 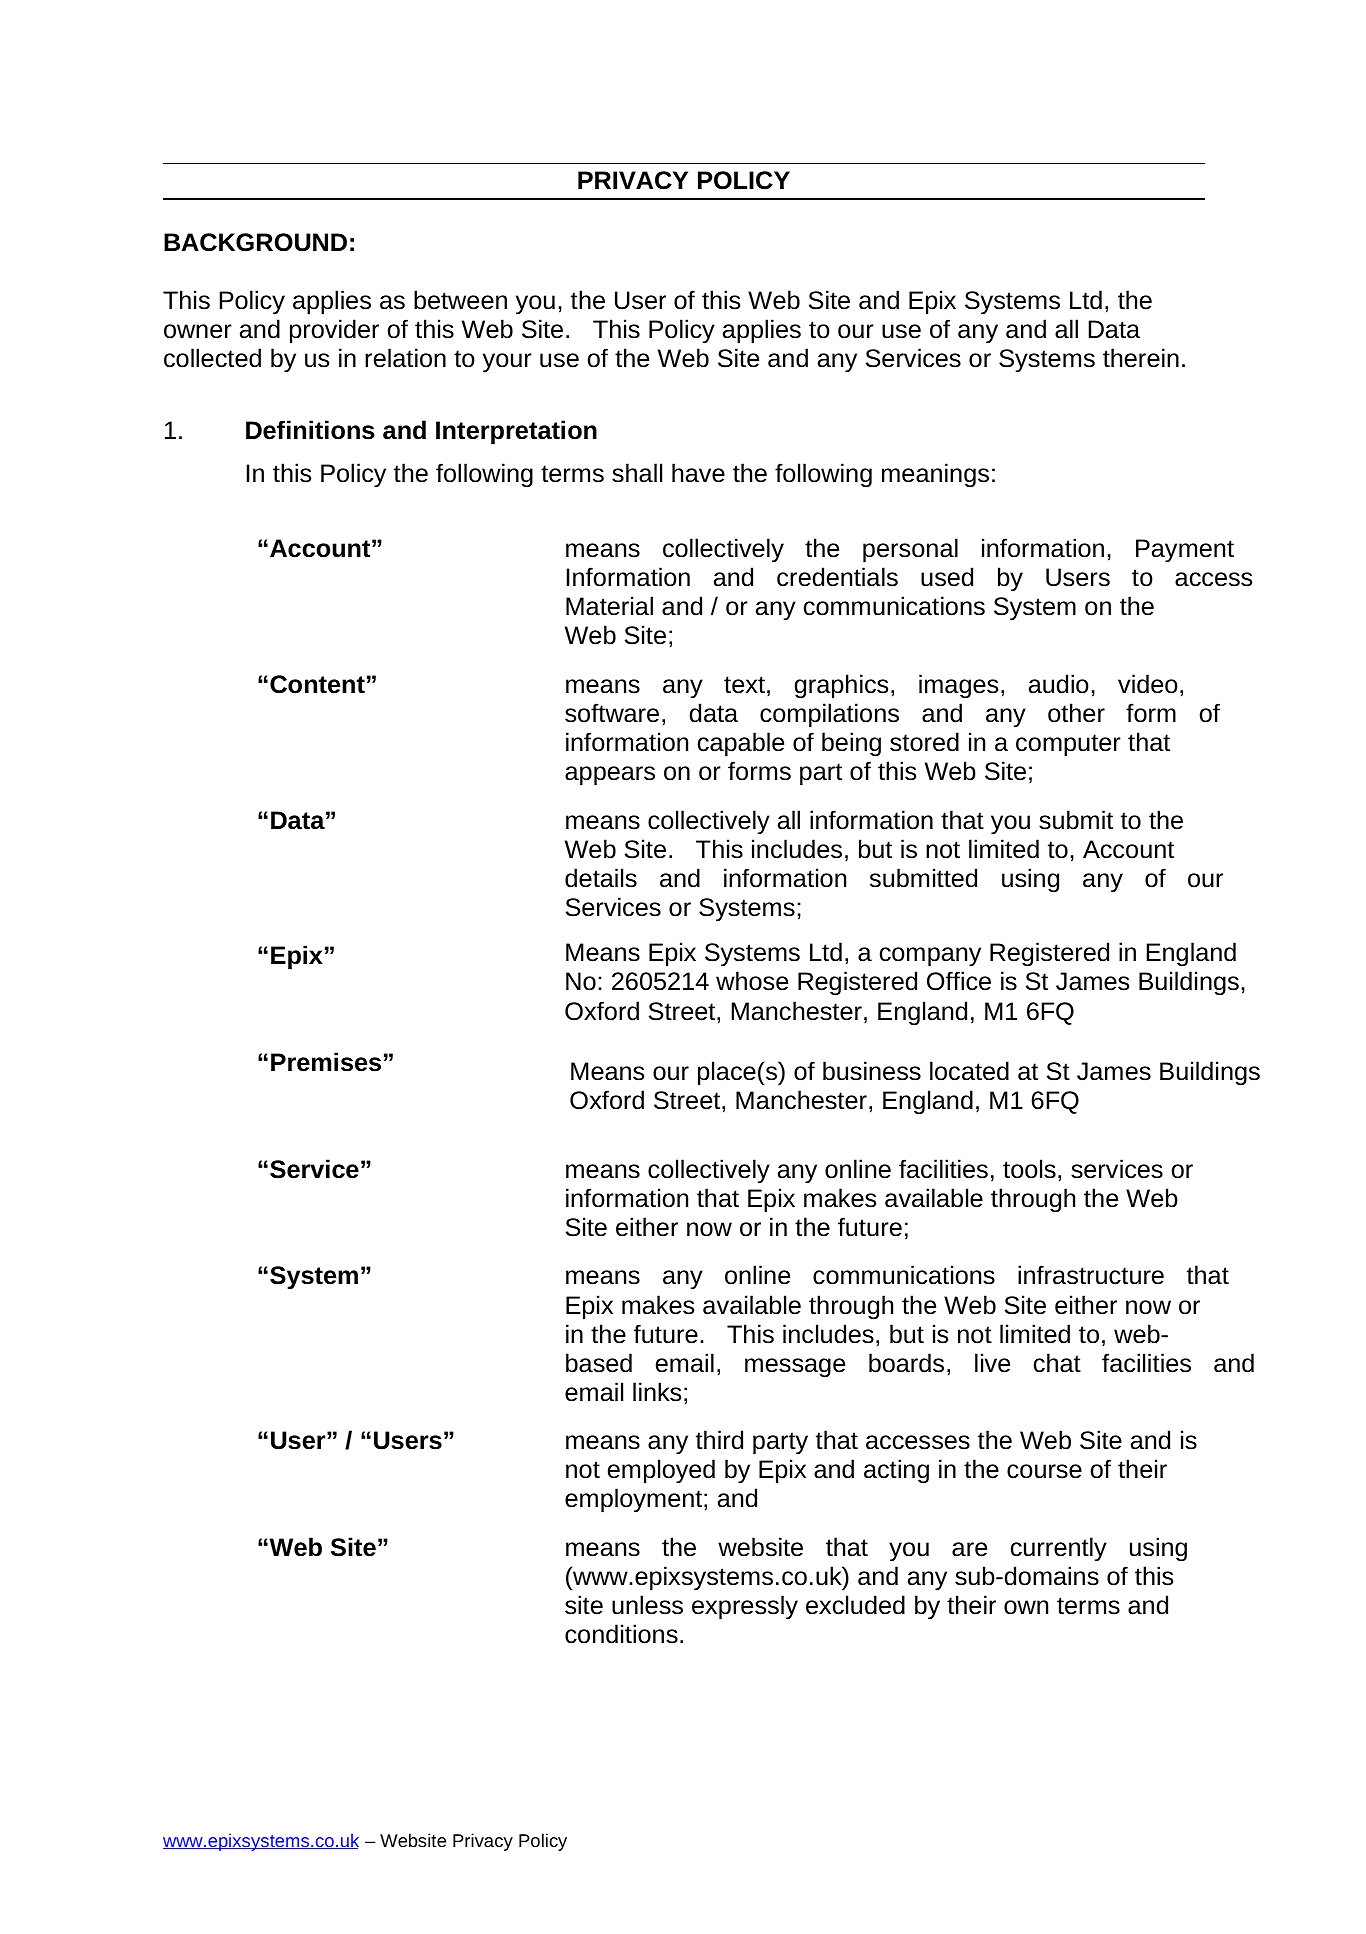 What do you see at coordinates (326, 1062) in the screenshot?
I see `Premises` at bounding box center [326, 1062].
